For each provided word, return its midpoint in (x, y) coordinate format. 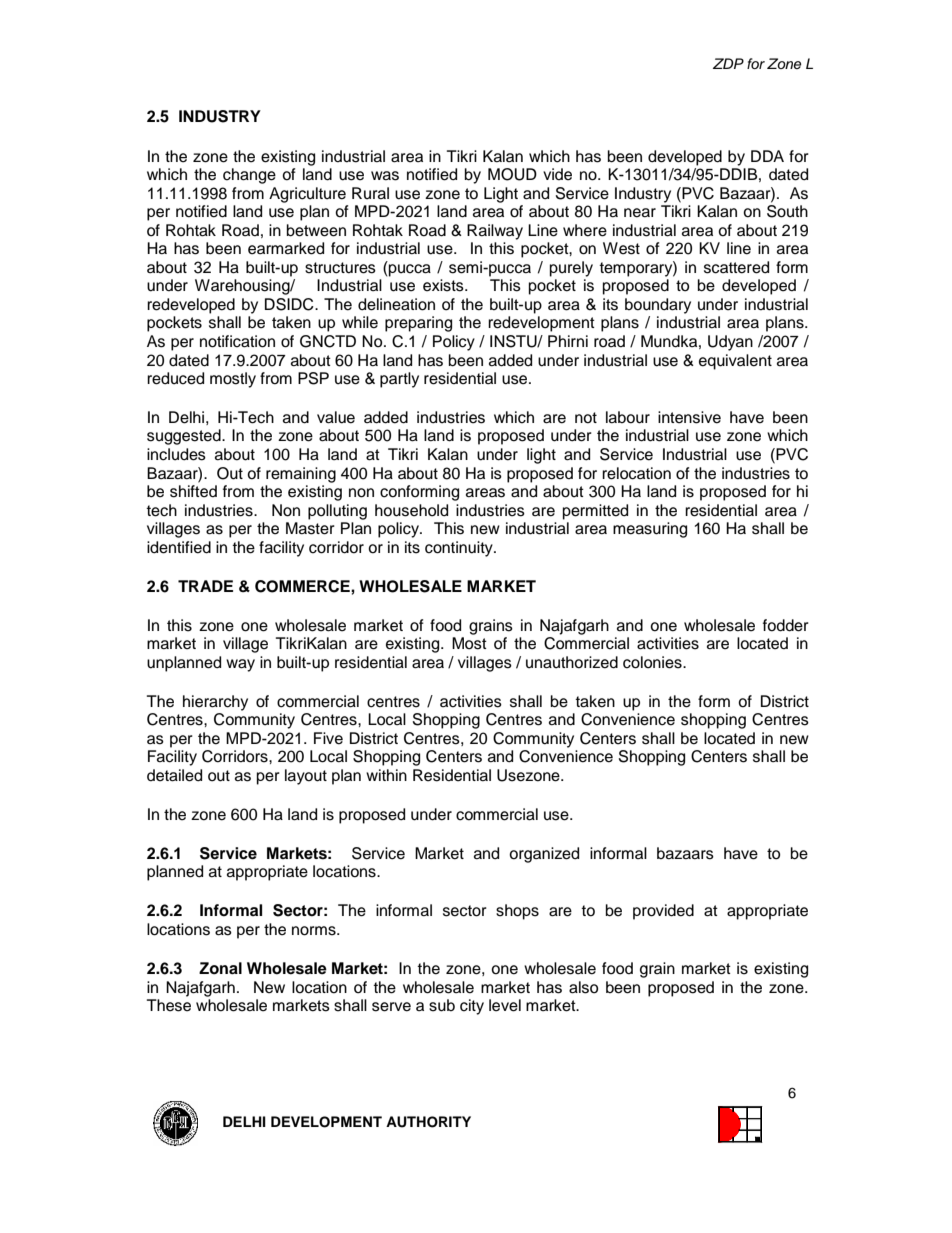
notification (237, 341)
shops (517, 912)
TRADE (205, 586)
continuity (460, 549)
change (249, 176)
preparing (418, 324)
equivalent (735, 362)
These (169, 1005)
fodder (786, 625)
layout (306, 777)
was (385, 176)
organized (544, 855)
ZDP (728, 63)
